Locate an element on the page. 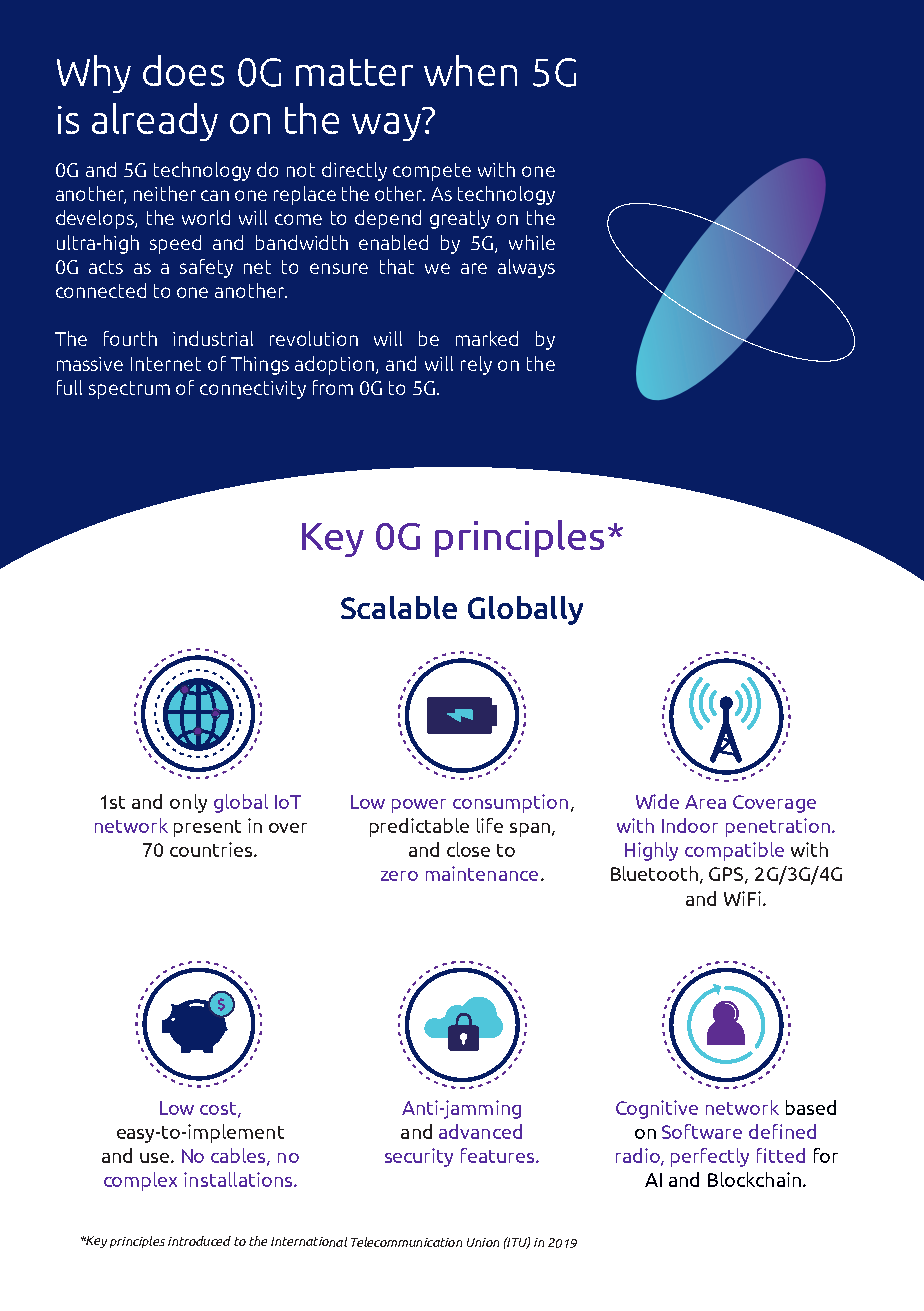 The width and height of the document is (924, 1311). Internet is located at coordinates (166, 364).
